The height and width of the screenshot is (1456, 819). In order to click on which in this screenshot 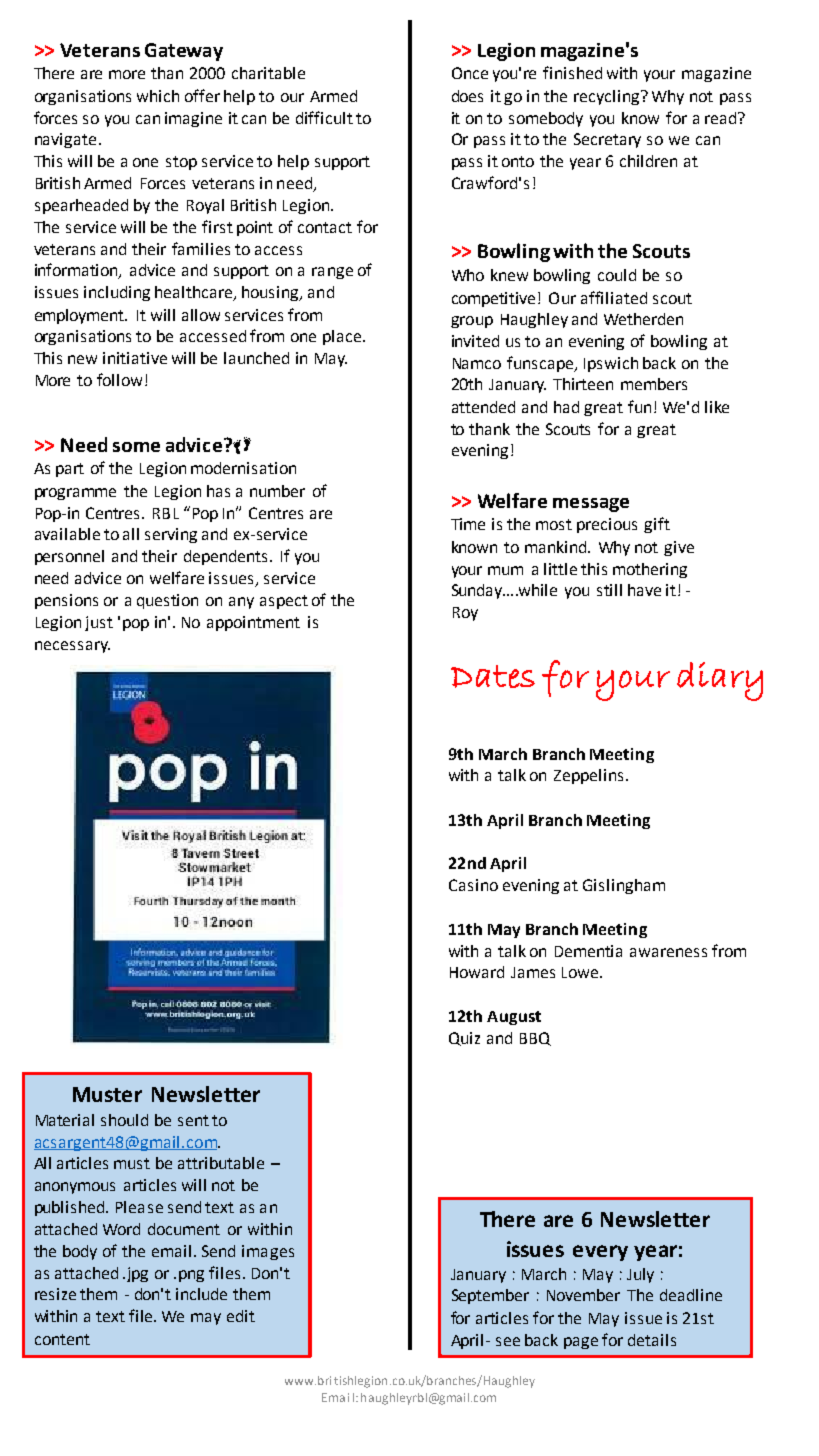, I will do `click(158, 96)`.
